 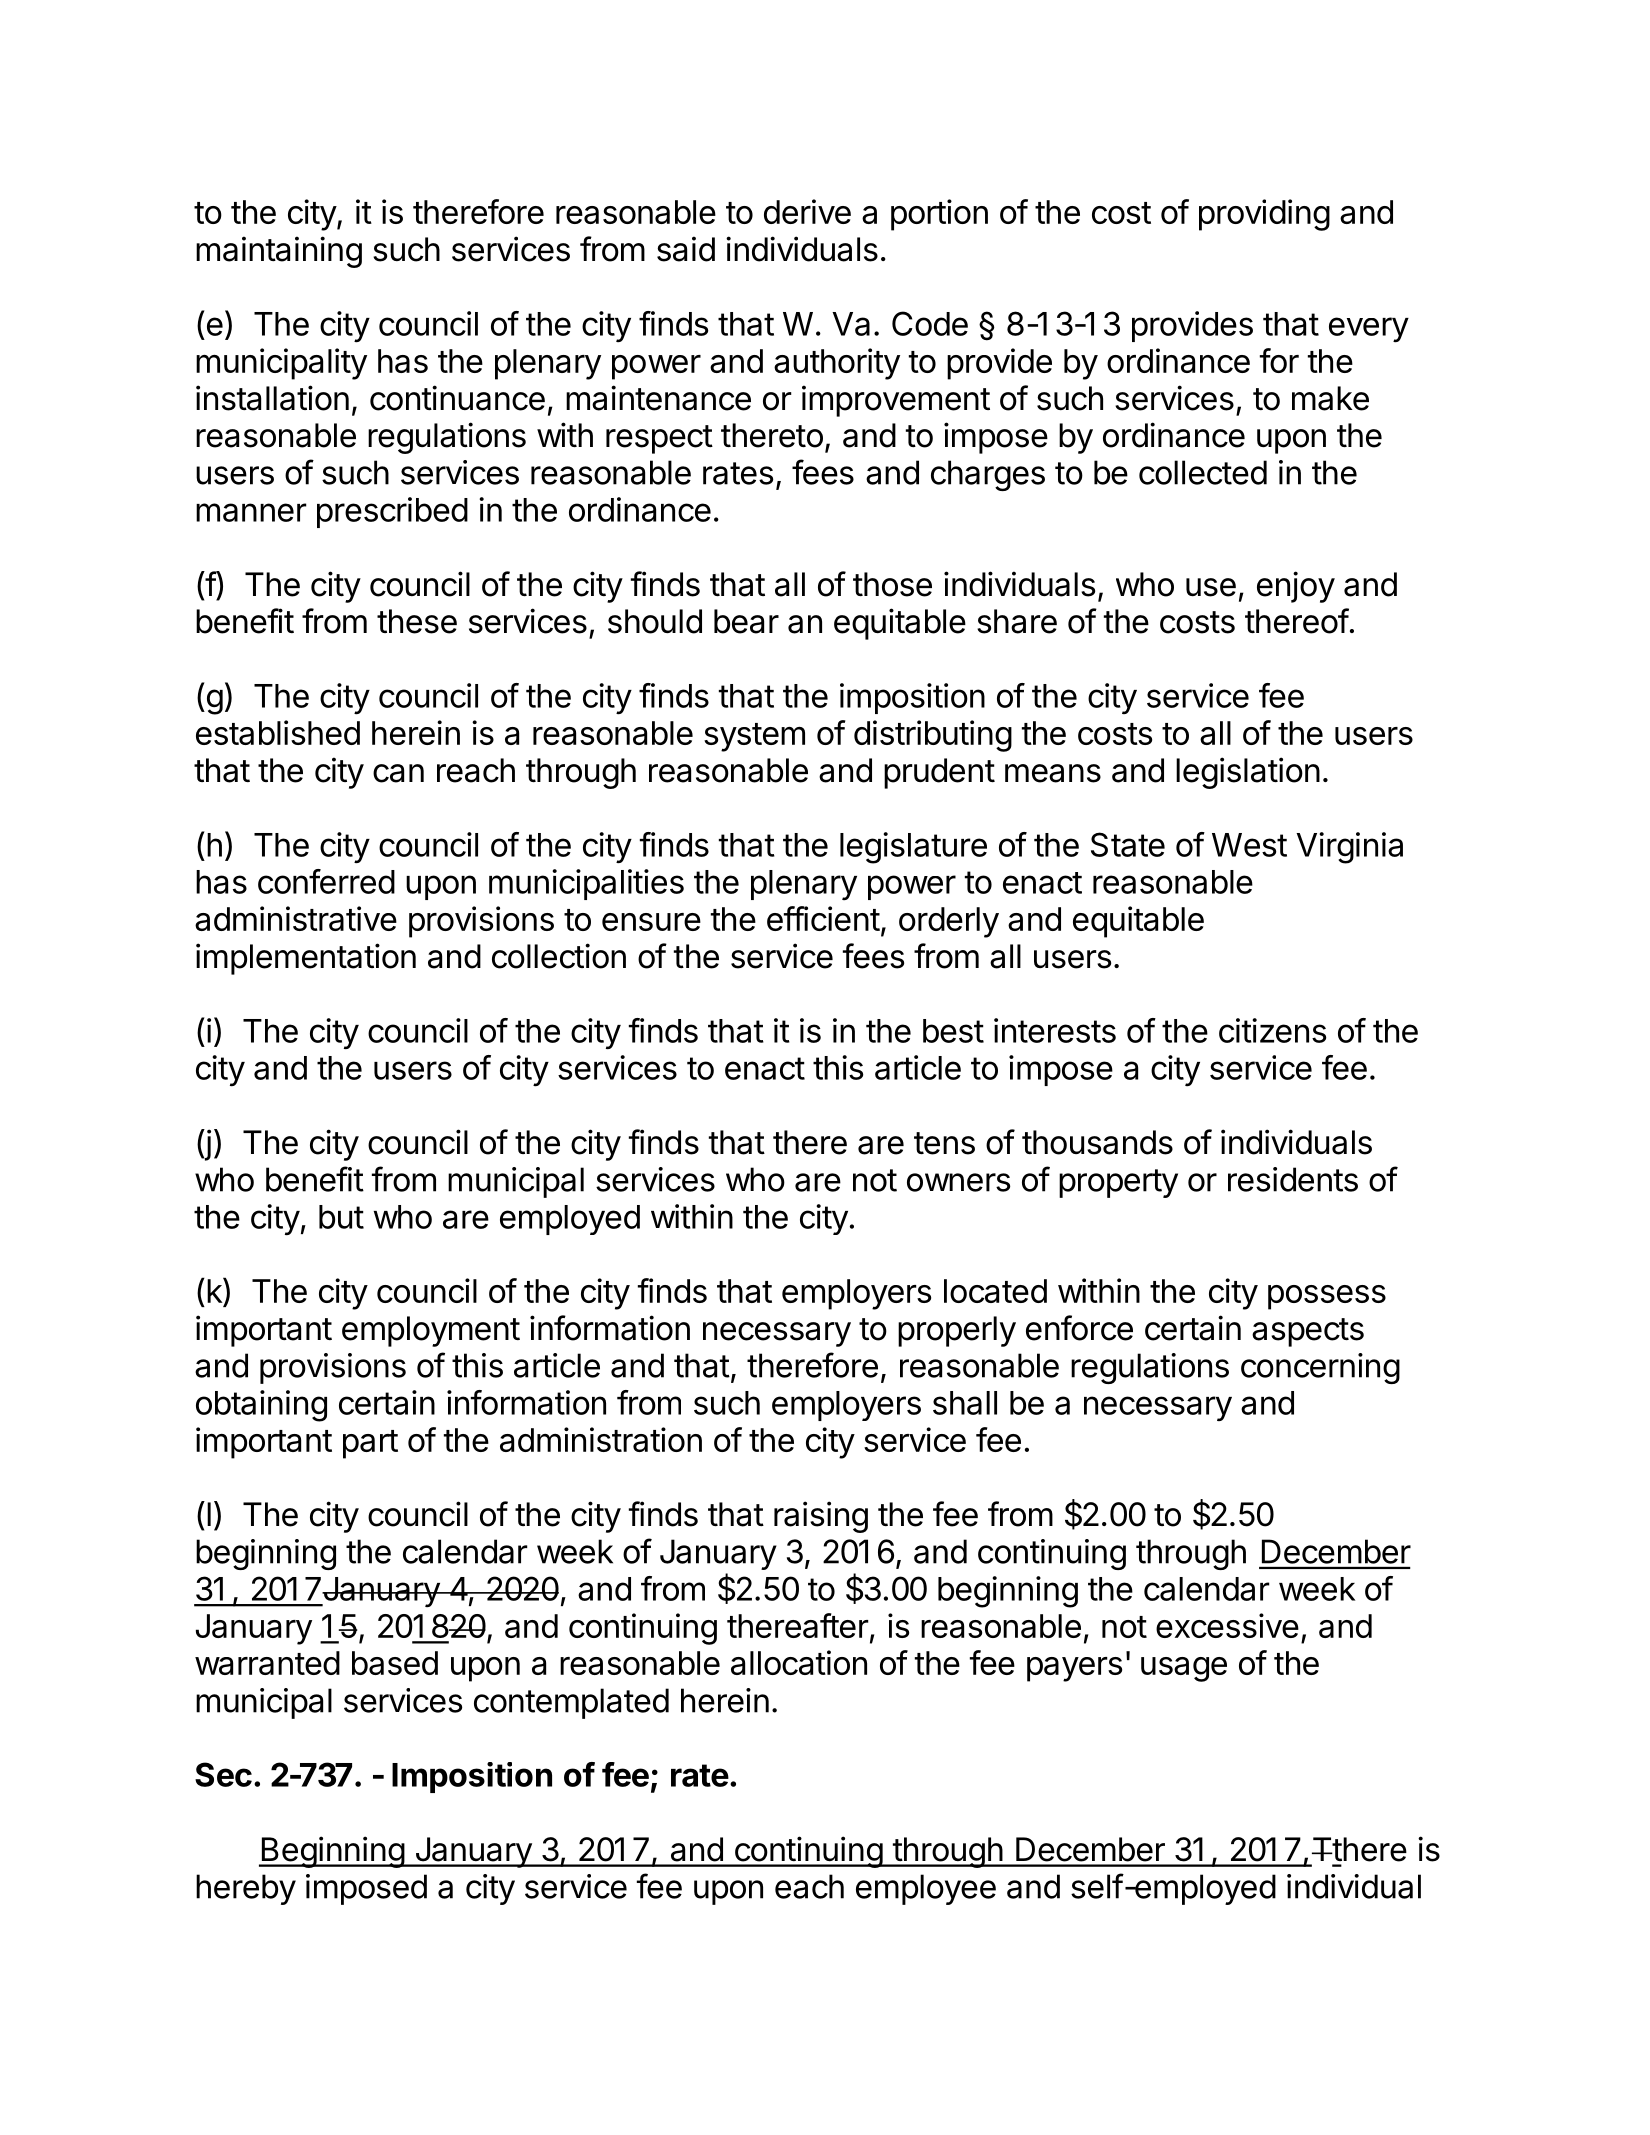 I want to click on bear, so click(x=746, y=621).
